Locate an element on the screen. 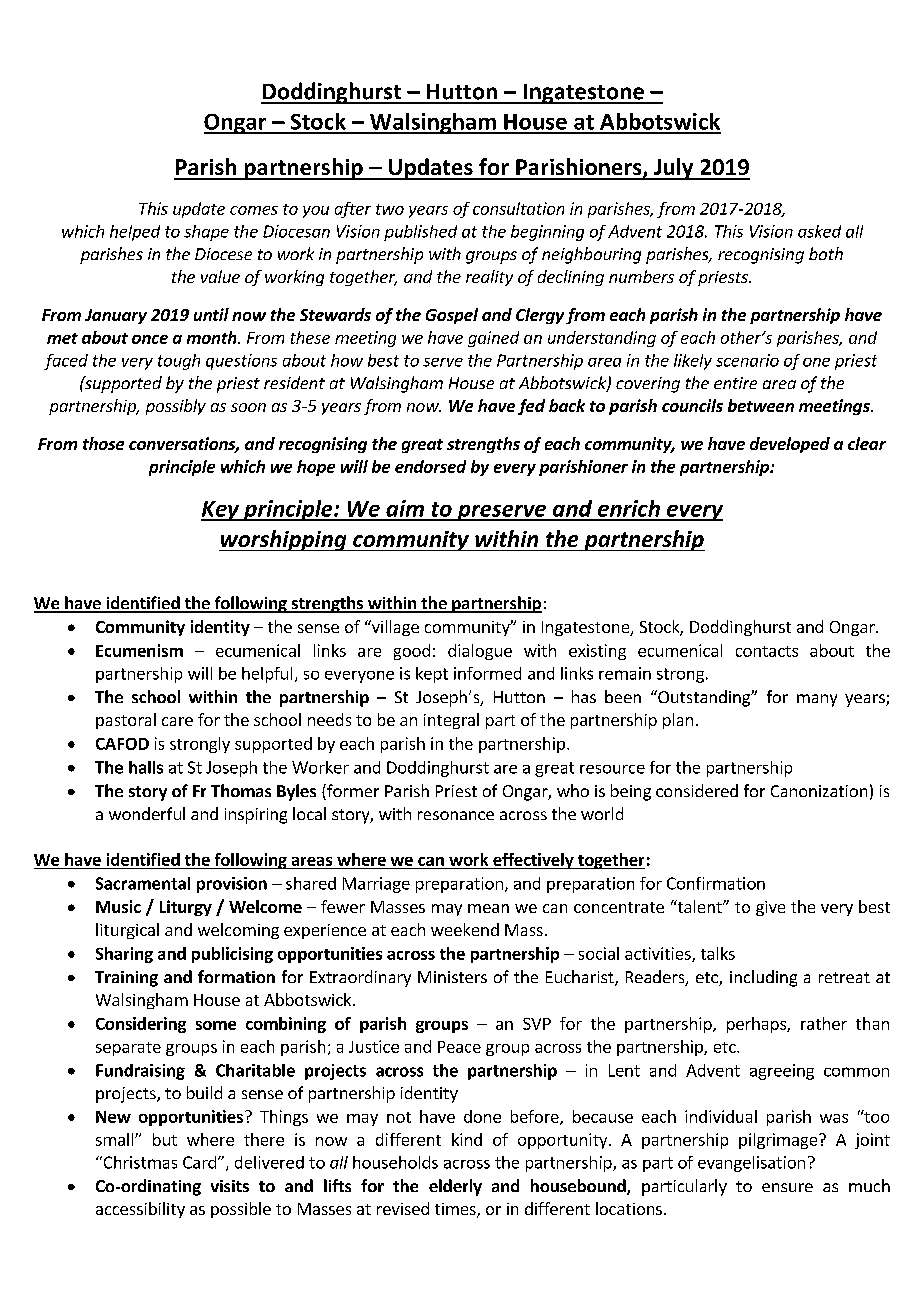  many is located at coordinates (817, 700).
